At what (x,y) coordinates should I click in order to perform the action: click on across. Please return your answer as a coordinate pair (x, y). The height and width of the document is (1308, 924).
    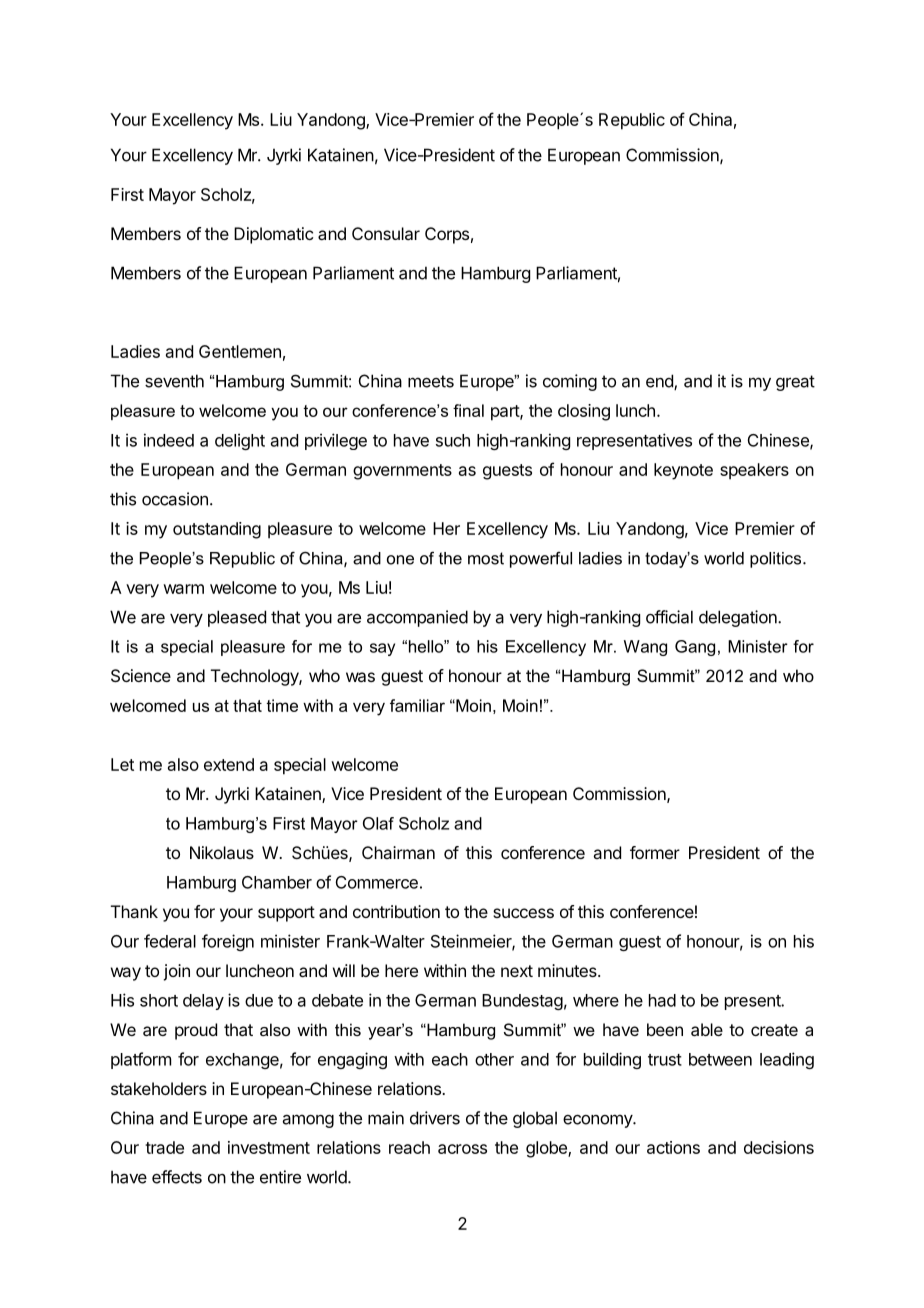
    Looking at the image, I should click on (462, 1149).
